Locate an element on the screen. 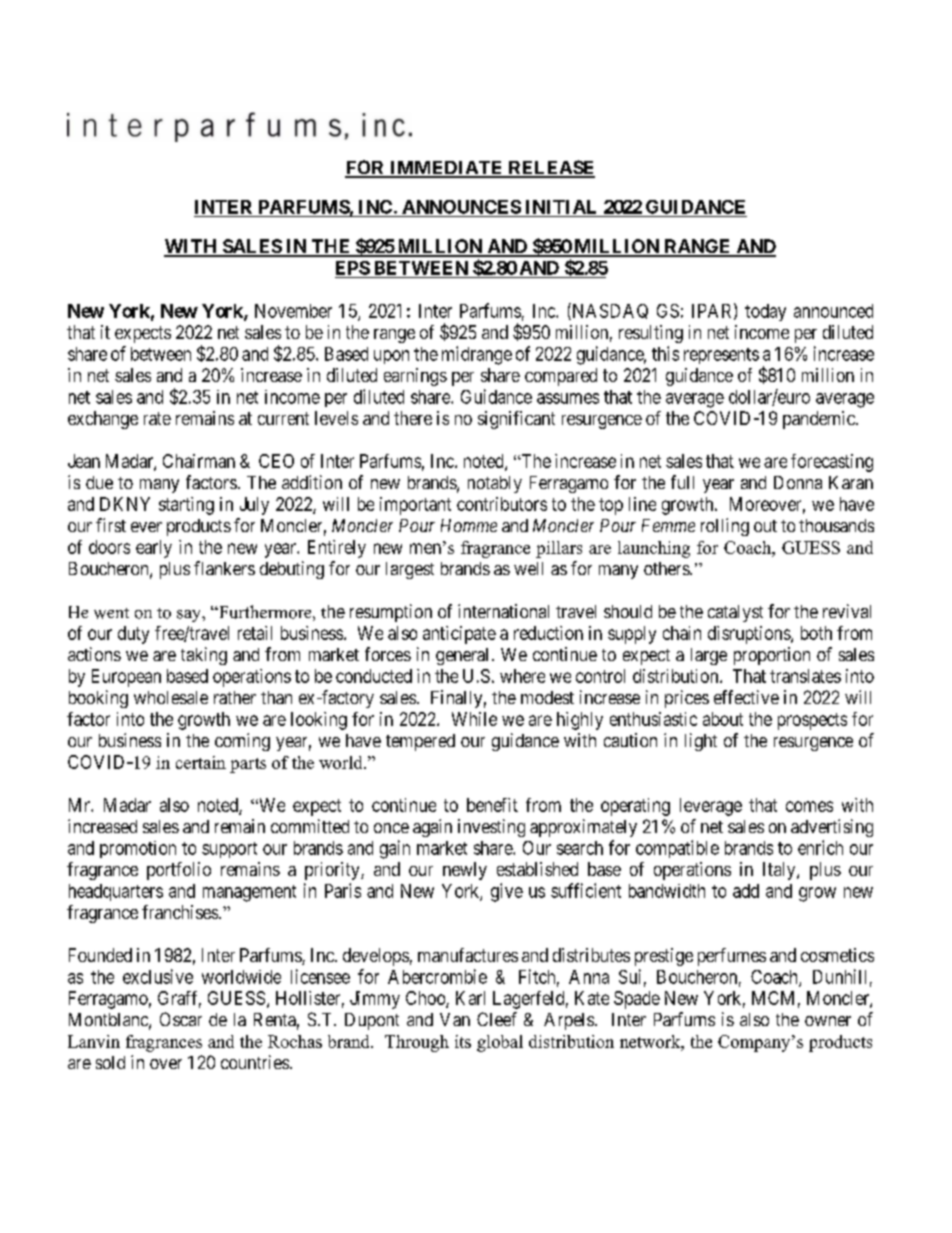 The image size is (952, 1233). notably is located at coordinates (495, 484).
